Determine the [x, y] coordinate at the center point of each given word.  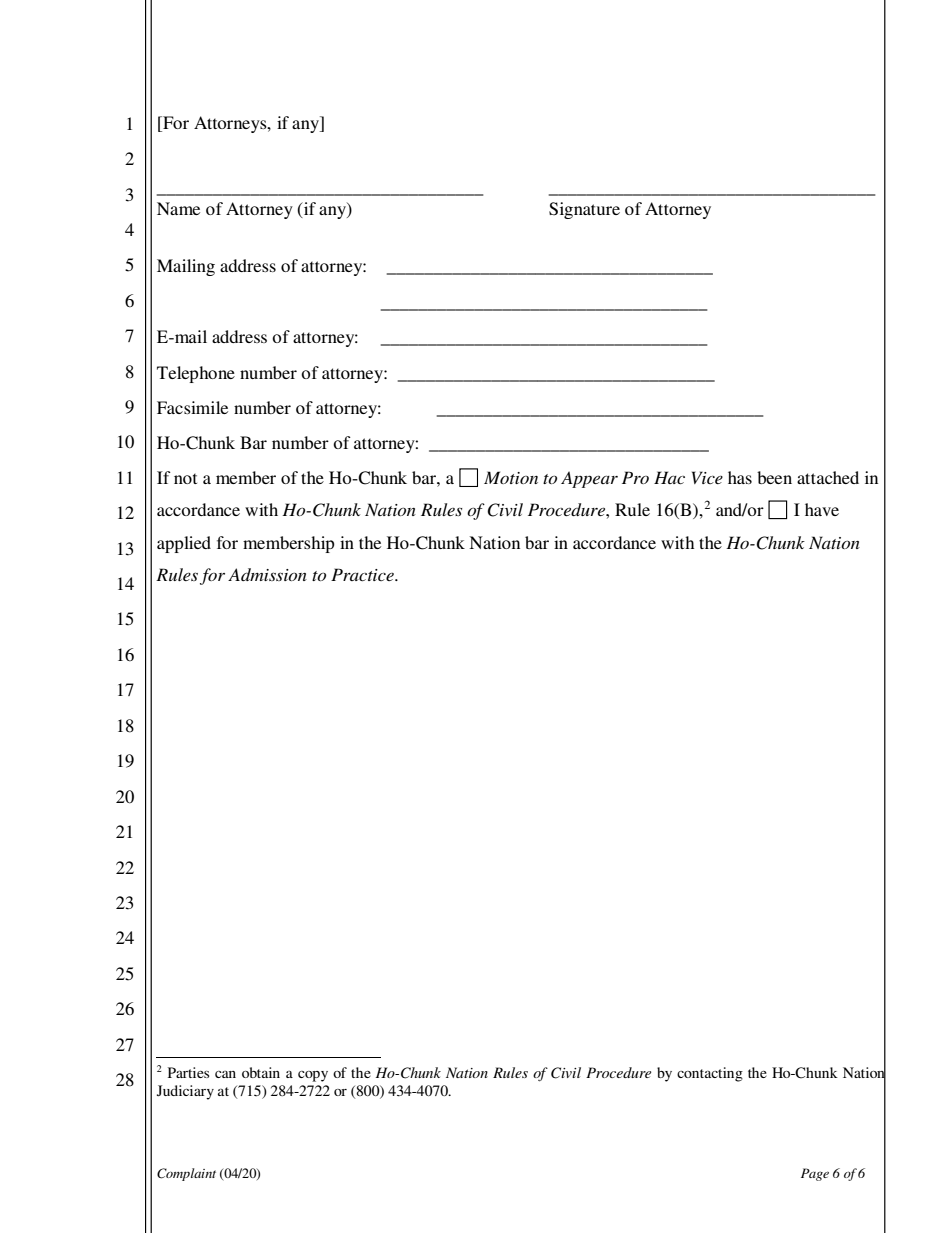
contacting [710, 1074]
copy [313, 1076]
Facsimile [192, 407]
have [822, 509]
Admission [267, 574]
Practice [363, 574]
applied [184, 544]
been [774, 477]
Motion [511, 477]
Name [178, 208]
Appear [589, 479]
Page [815, 1174]
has [740, 477]
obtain [261, 1072]
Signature [584, 210]
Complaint [186, 1174]
